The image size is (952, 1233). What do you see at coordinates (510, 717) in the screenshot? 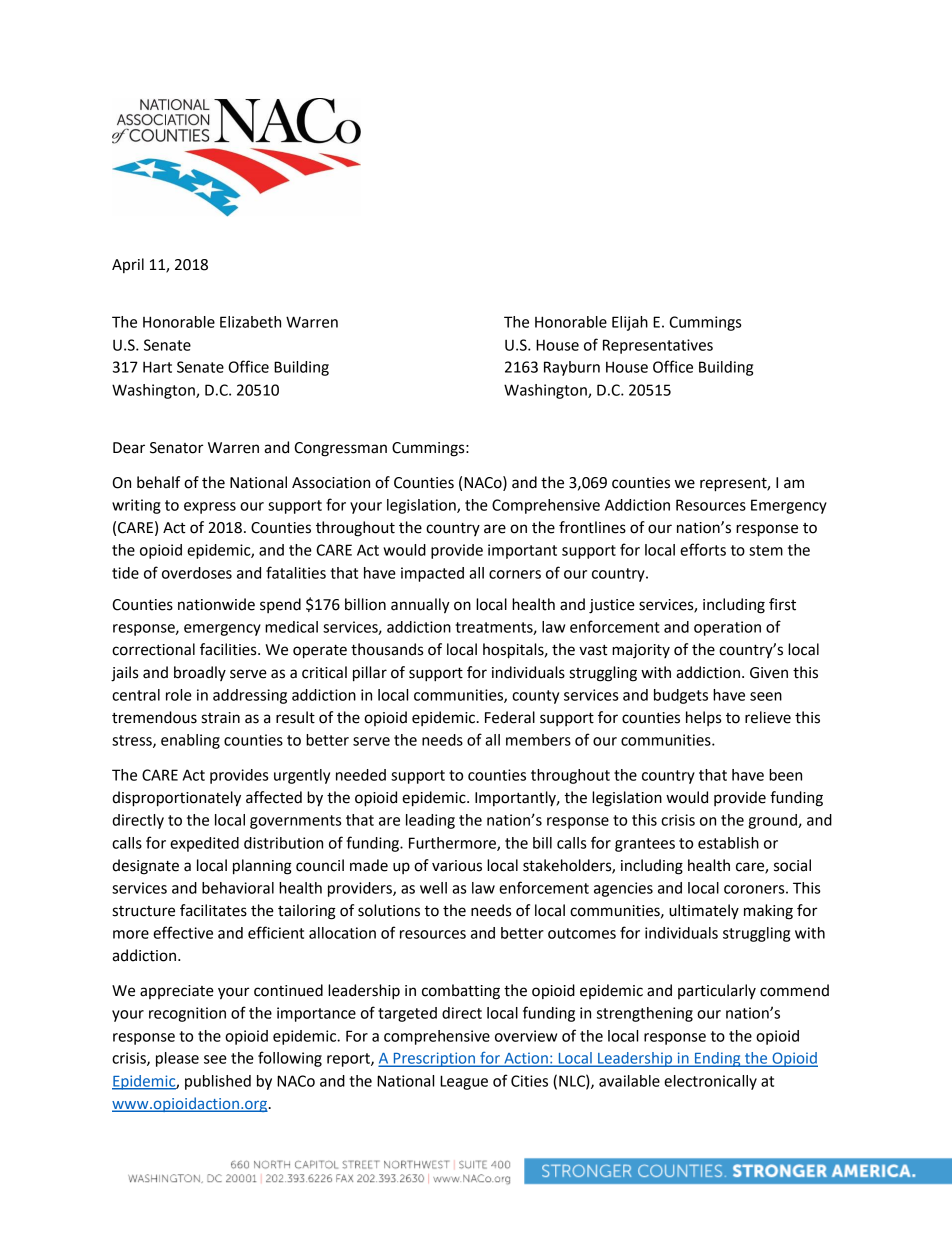
I see `Federal` at bounding box center [510, 717].
